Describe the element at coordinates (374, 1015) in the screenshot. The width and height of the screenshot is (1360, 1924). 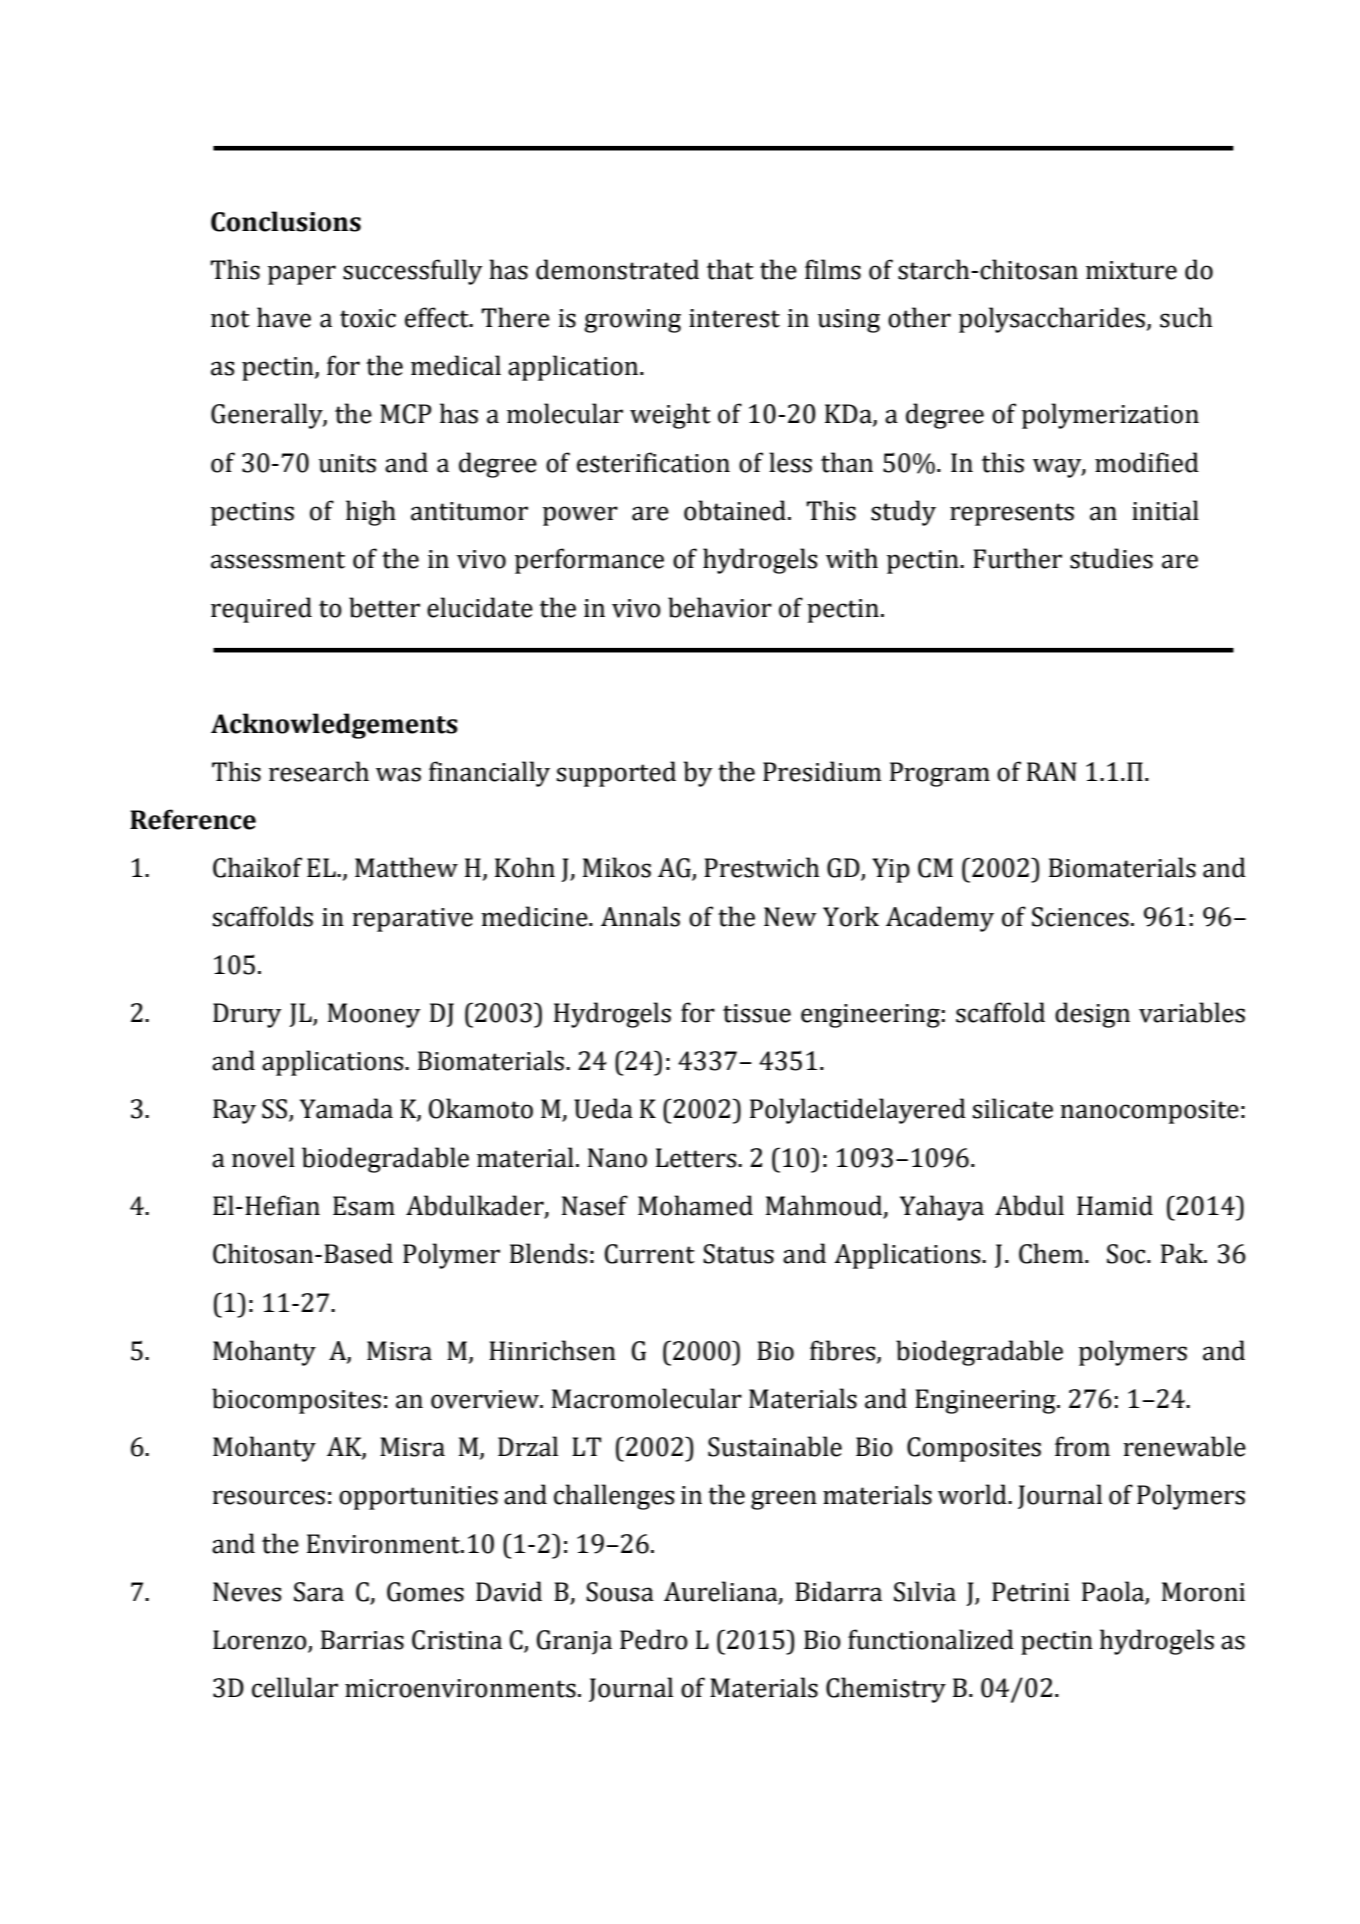
I see `Mooney` at that location.
